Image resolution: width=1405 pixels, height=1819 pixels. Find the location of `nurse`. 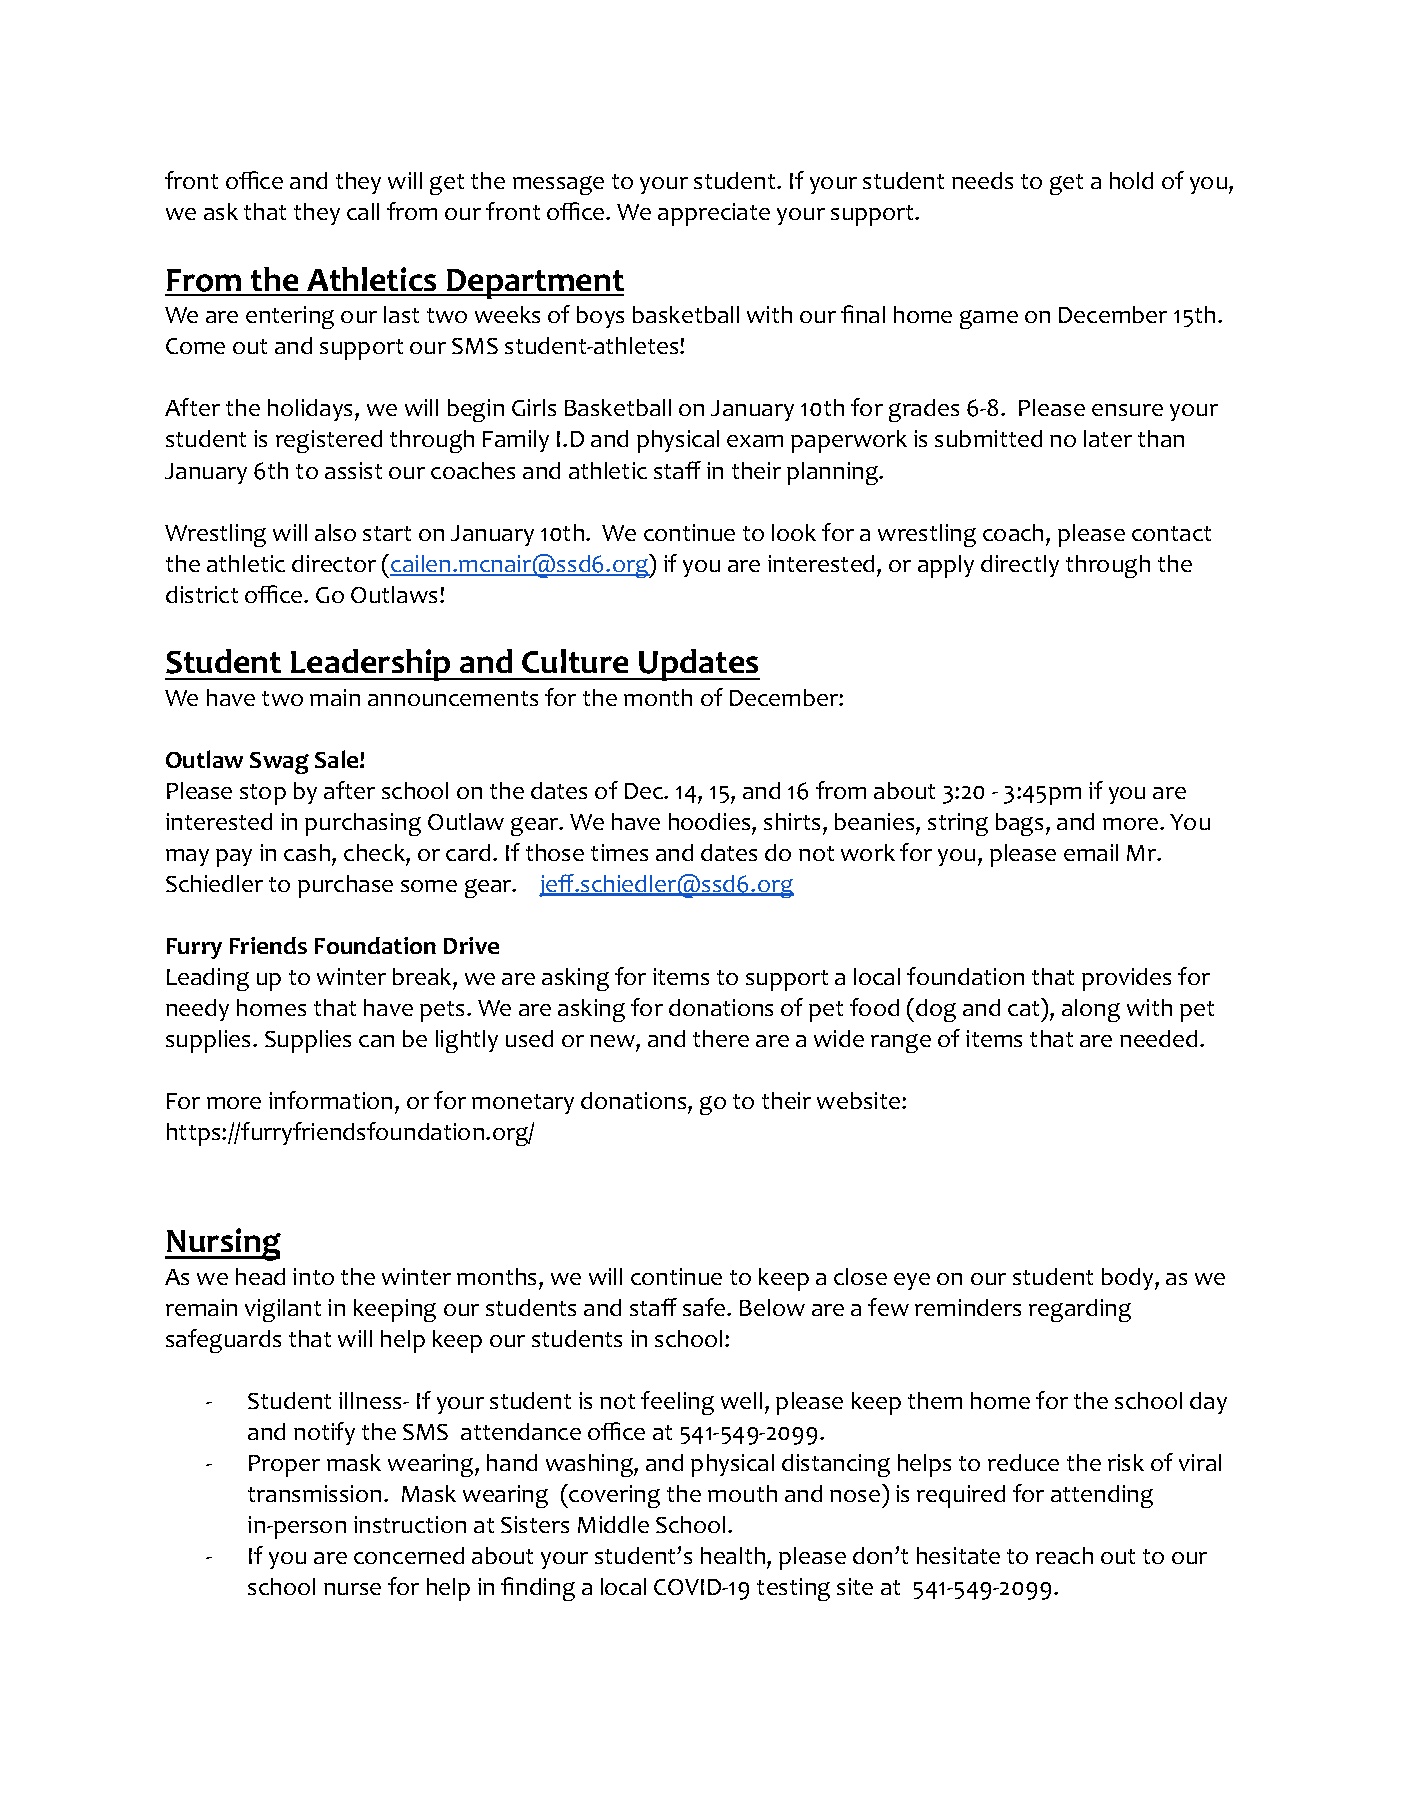

nurse is located at coordinates (352, 1589).
